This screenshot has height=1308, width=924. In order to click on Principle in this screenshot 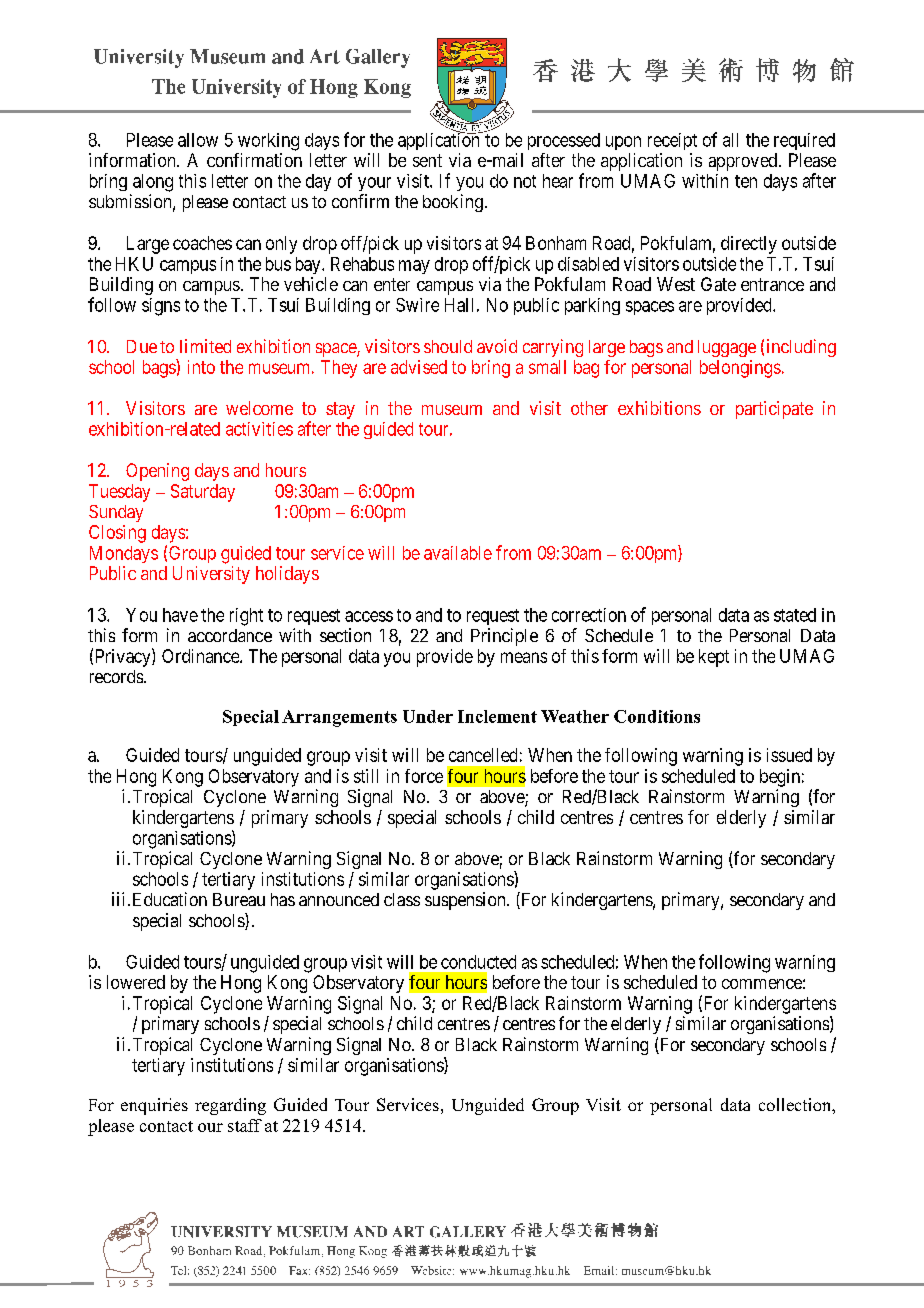, I will do `click(504, 637)`.
